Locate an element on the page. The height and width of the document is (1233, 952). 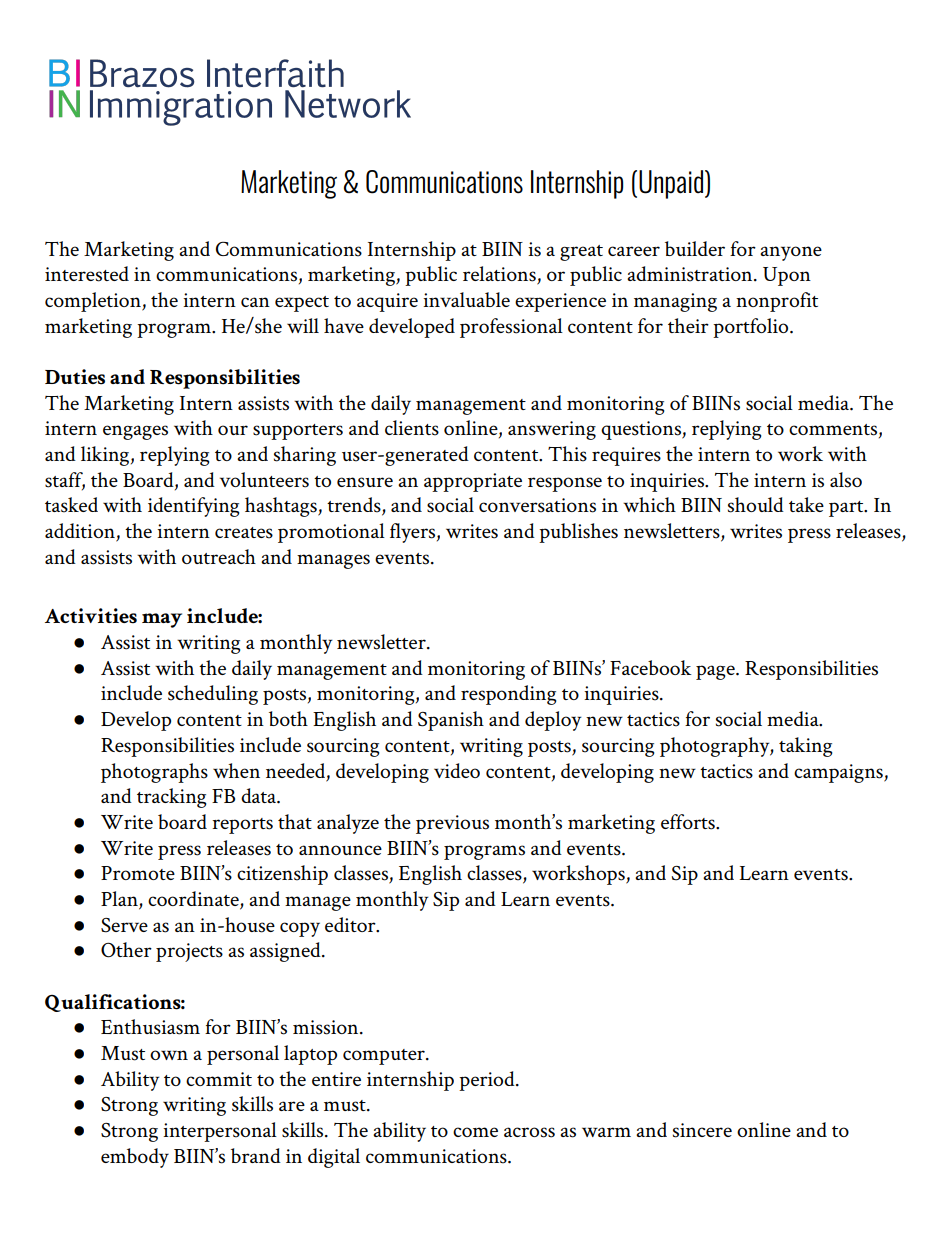
should is located at coordinates (756, 505).
